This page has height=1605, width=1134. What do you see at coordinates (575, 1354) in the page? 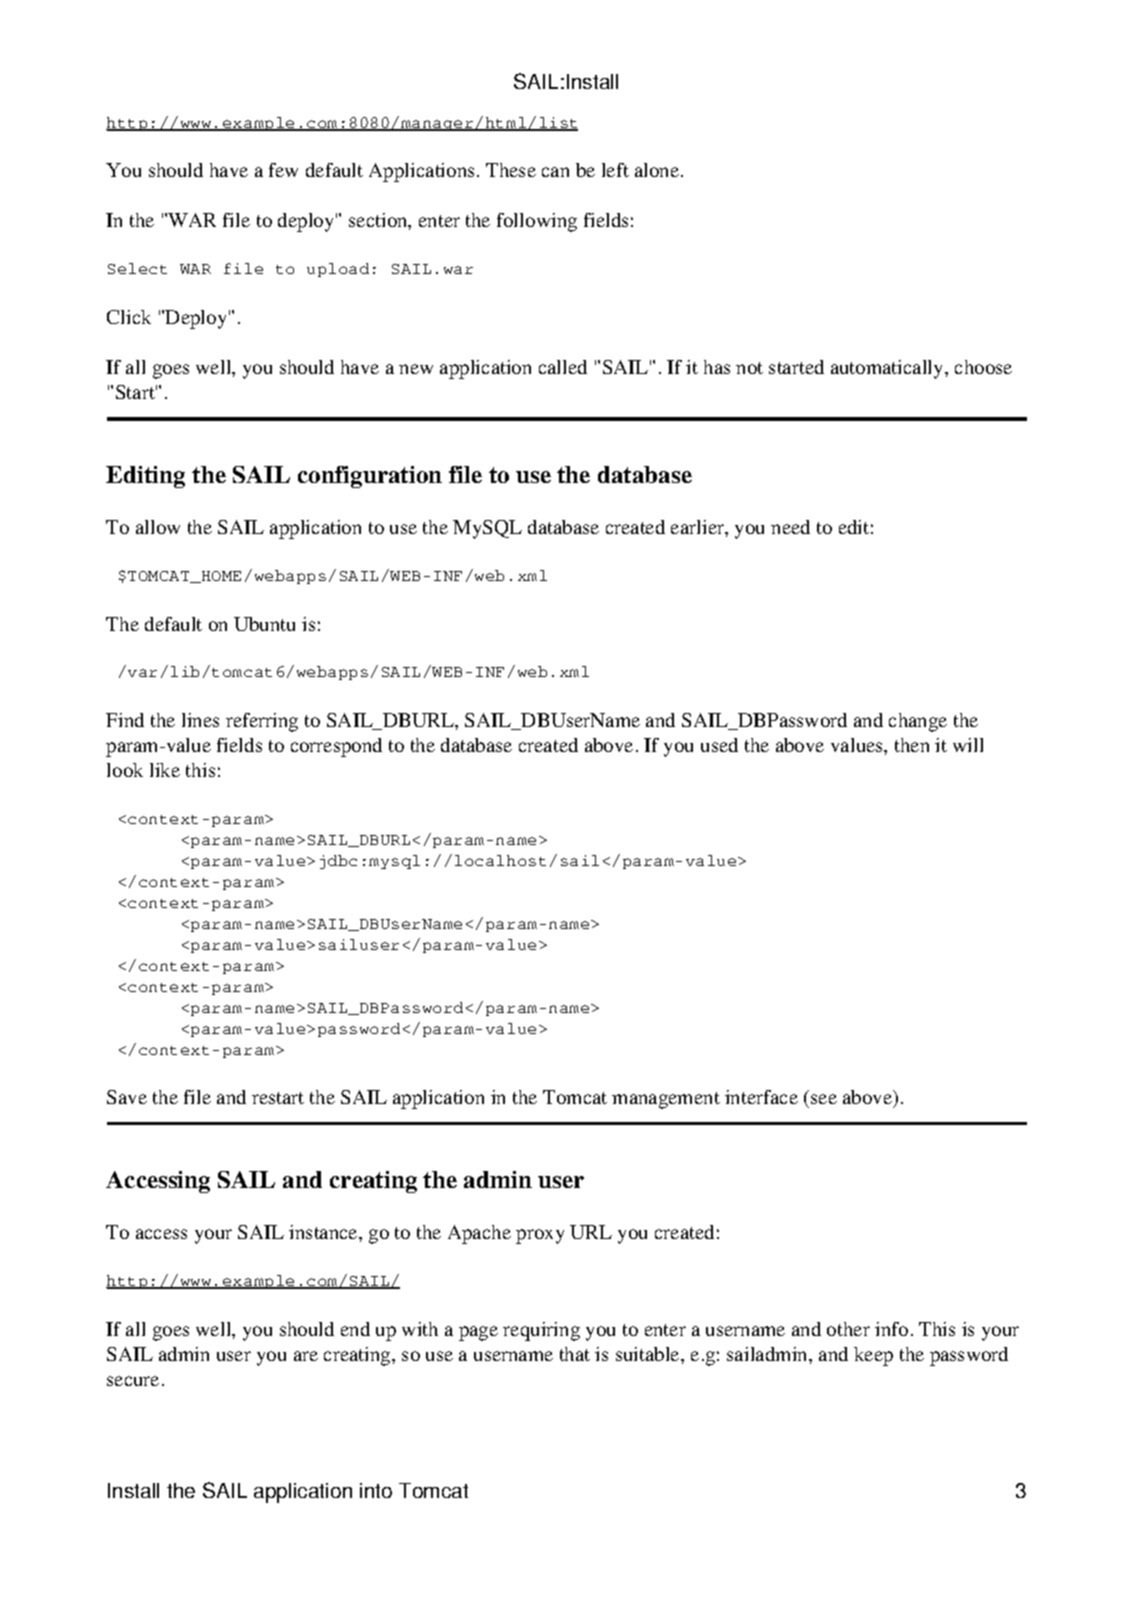
I see `that` at bounding box center [575, 1354].
